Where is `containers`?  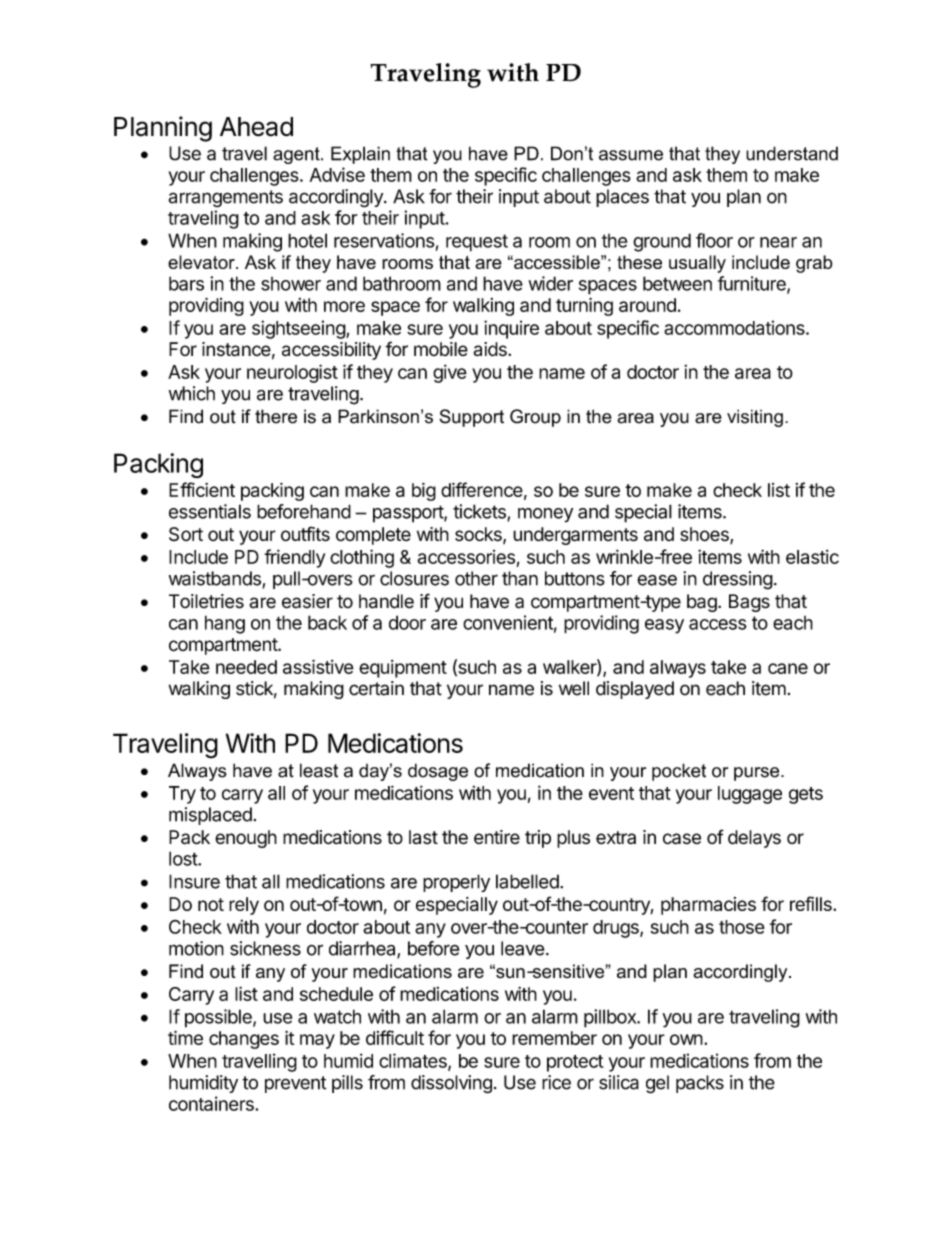 containers is located at coordinates (212, 1103).
